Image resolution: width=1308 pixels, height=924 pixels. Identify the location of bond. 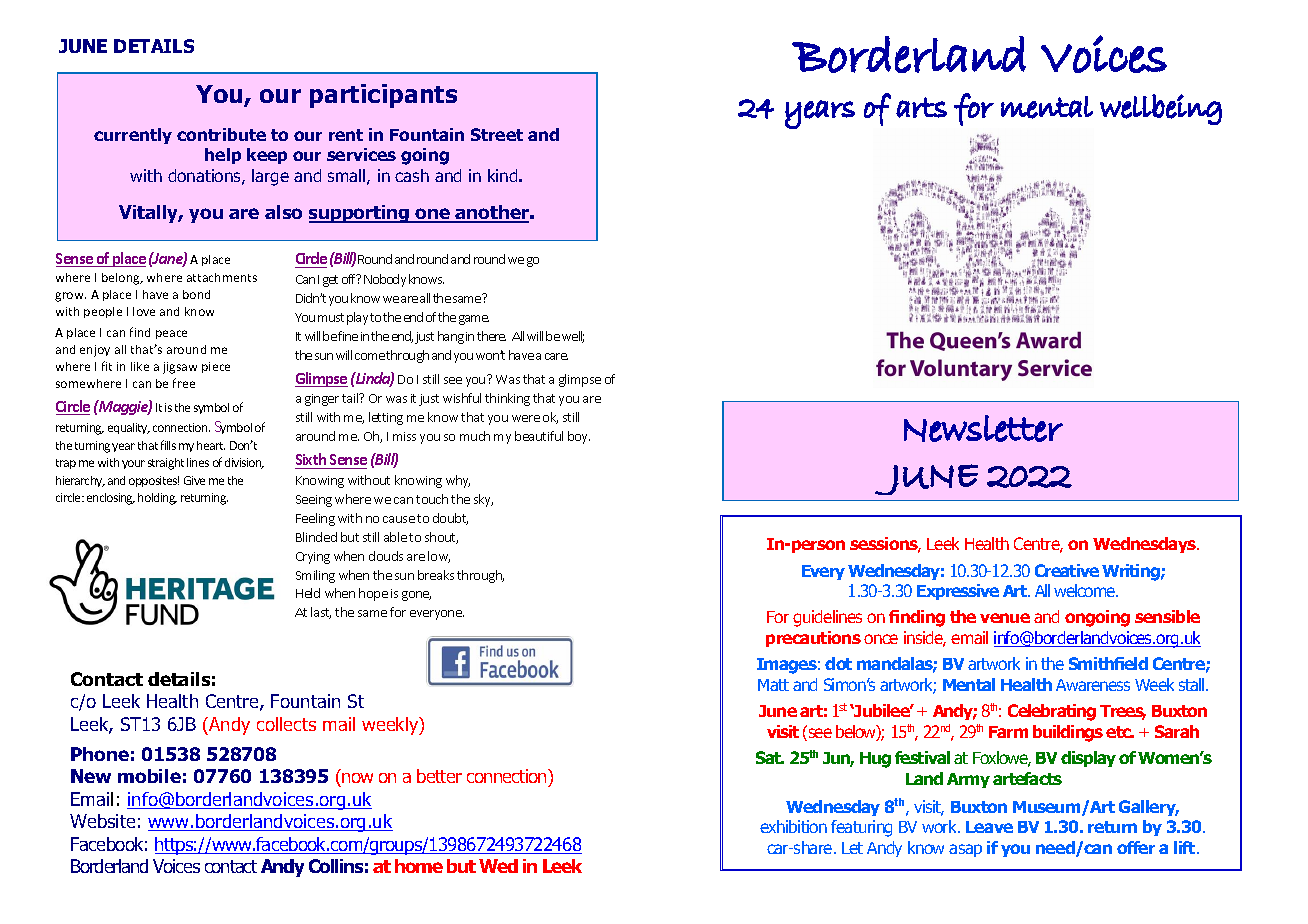
(196, 294).
